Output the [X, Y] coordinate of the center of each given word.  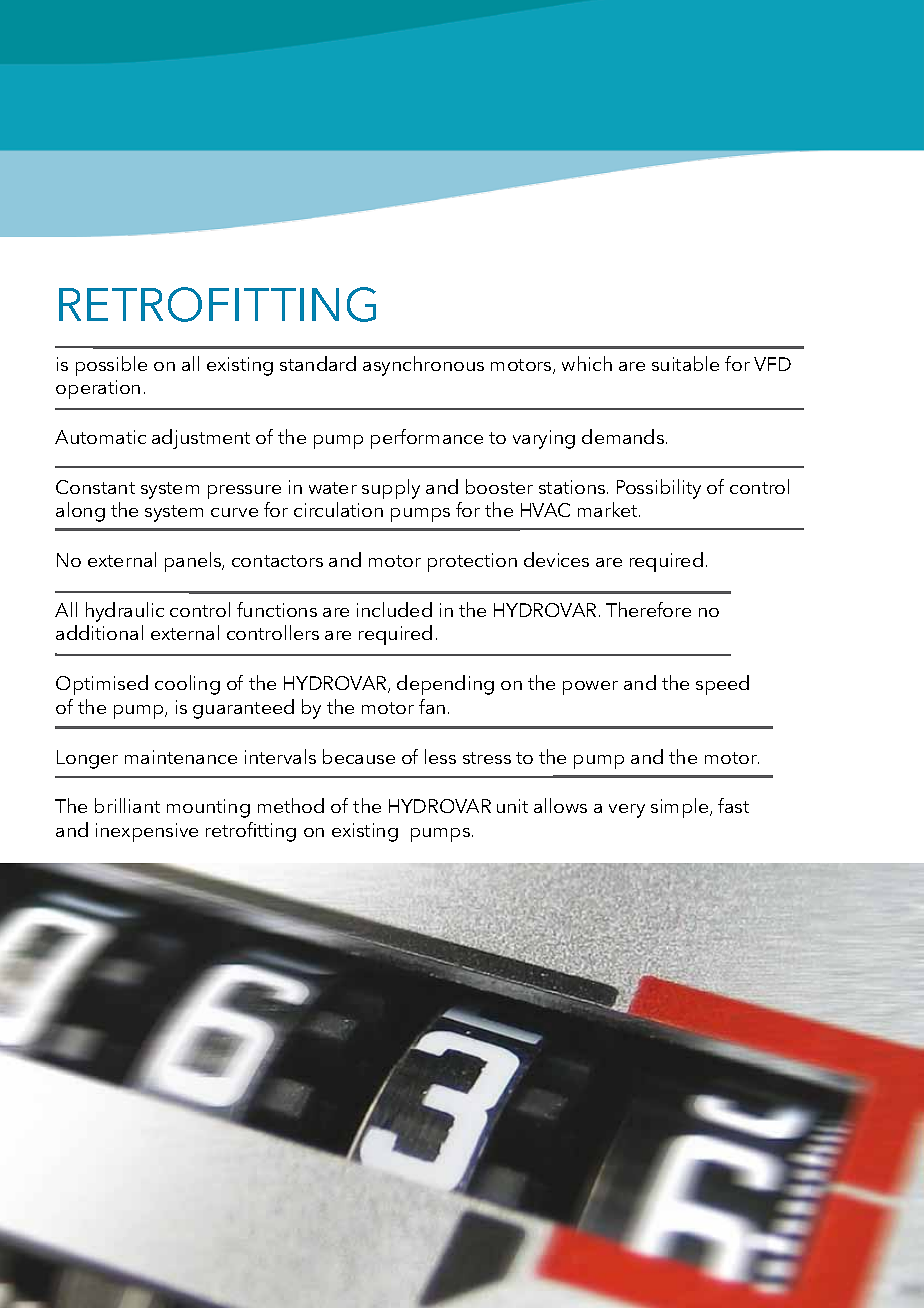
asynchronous [423, 366]
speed [722, 685]
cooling [187, 685]
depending [445, 685]
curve [234, 512]
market [609, 509]
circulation [338, 509]
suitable [685, 363]
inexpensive [147, 832]
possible [111, 366]
